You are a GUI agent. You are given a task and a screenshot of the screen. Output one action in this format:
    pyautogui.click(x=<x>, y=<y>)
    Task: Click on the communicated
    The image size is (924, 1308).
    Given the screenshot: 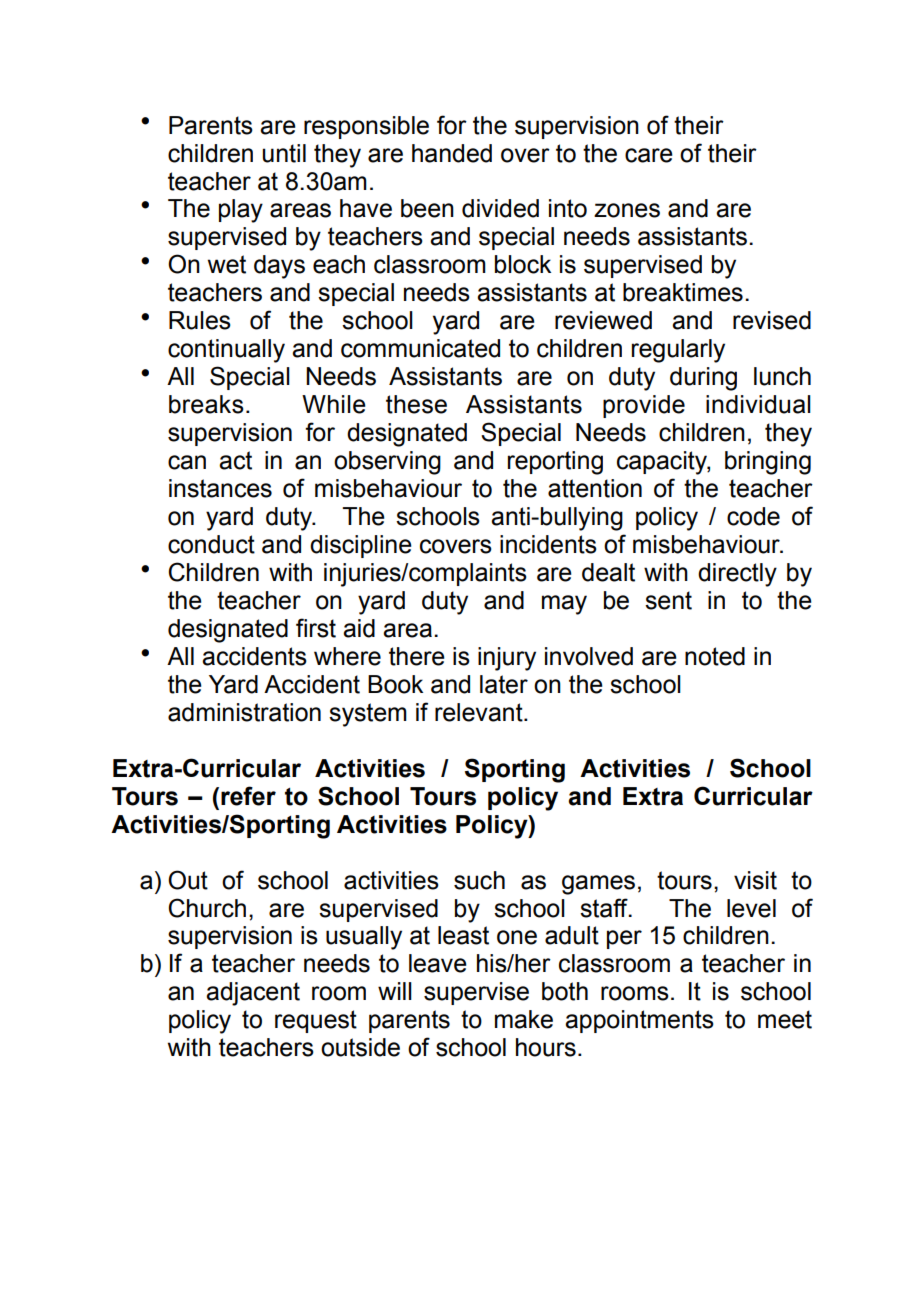 What is the action you would take?
    pyautogui.click(x=420, y=348)
